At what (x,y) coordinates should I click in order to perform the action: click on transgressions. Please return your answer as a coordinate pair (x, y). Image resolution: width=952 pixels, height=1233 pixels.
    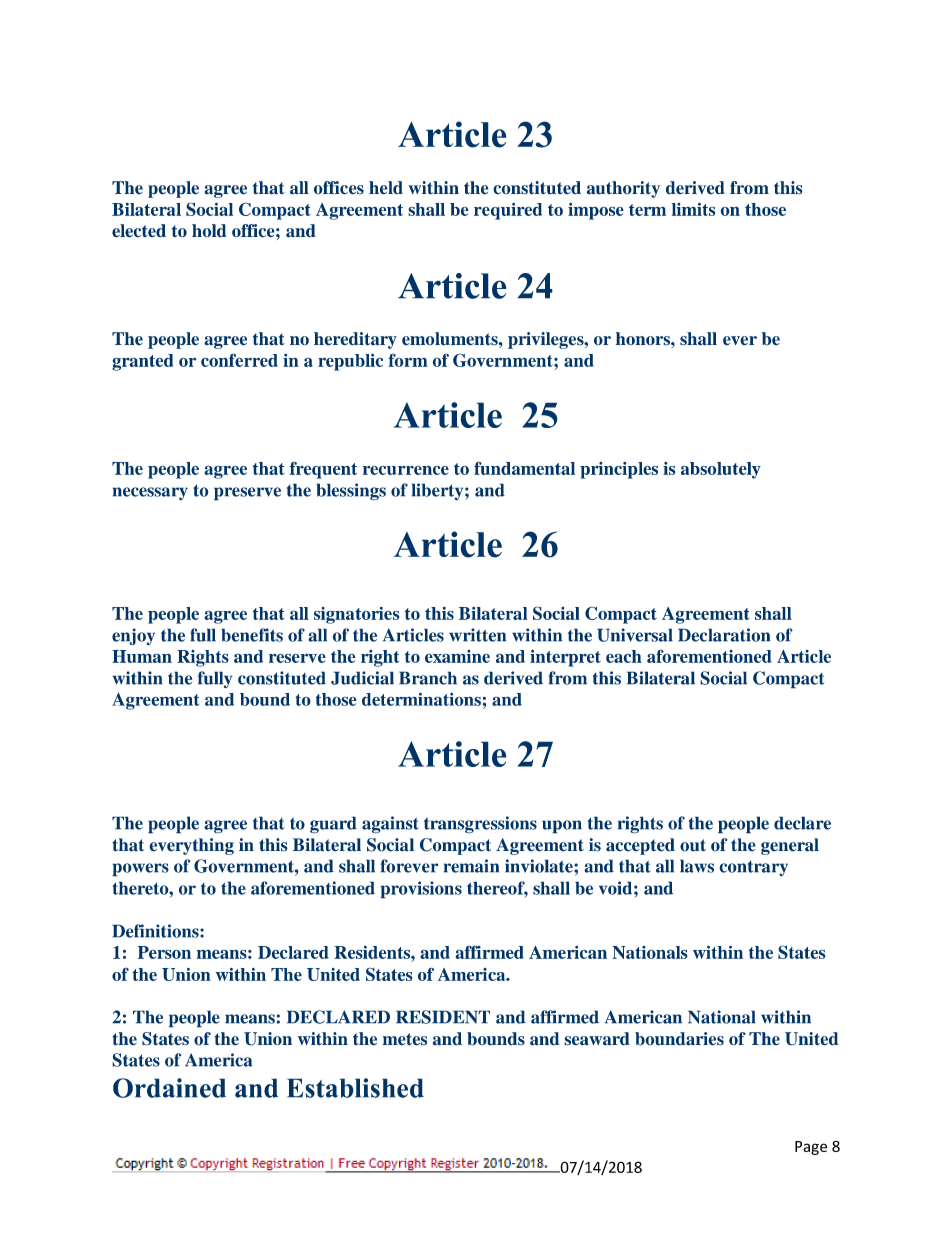
    Looking at the image, I should click on (480, 825).
